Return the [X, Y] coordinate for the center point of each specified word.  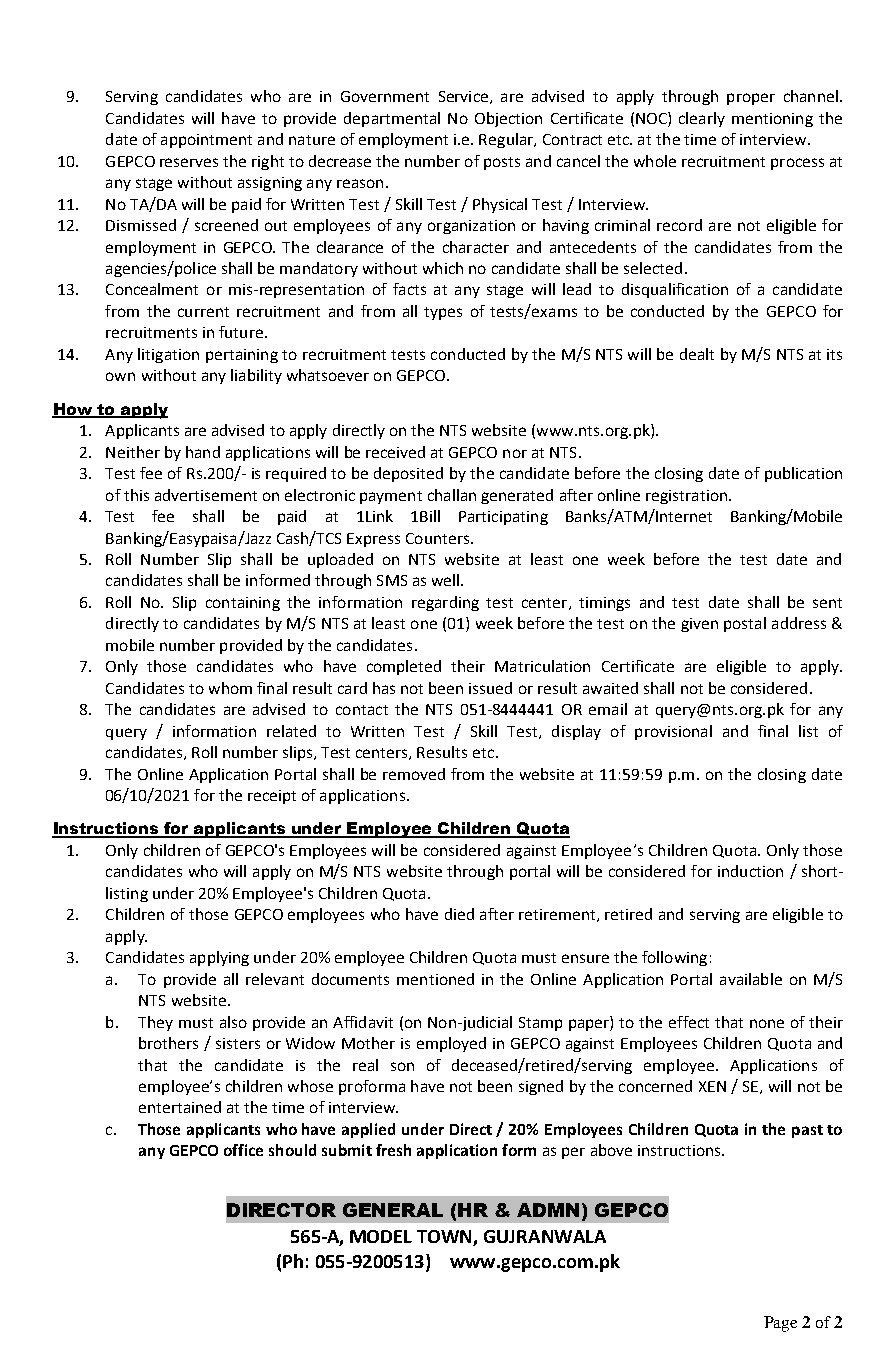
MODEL [381, 1236]
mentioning [772, 120]
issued [490, 688]
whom [230, 688]
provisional [673, 732]
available [751, 979]
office [243, 1150]
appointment [206, 141]
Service [463, 96]
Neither [133, 452]
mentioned [435, 979]
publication [803, 474]
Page [780, 1324]
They [155, 1023]
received [395, 452]
